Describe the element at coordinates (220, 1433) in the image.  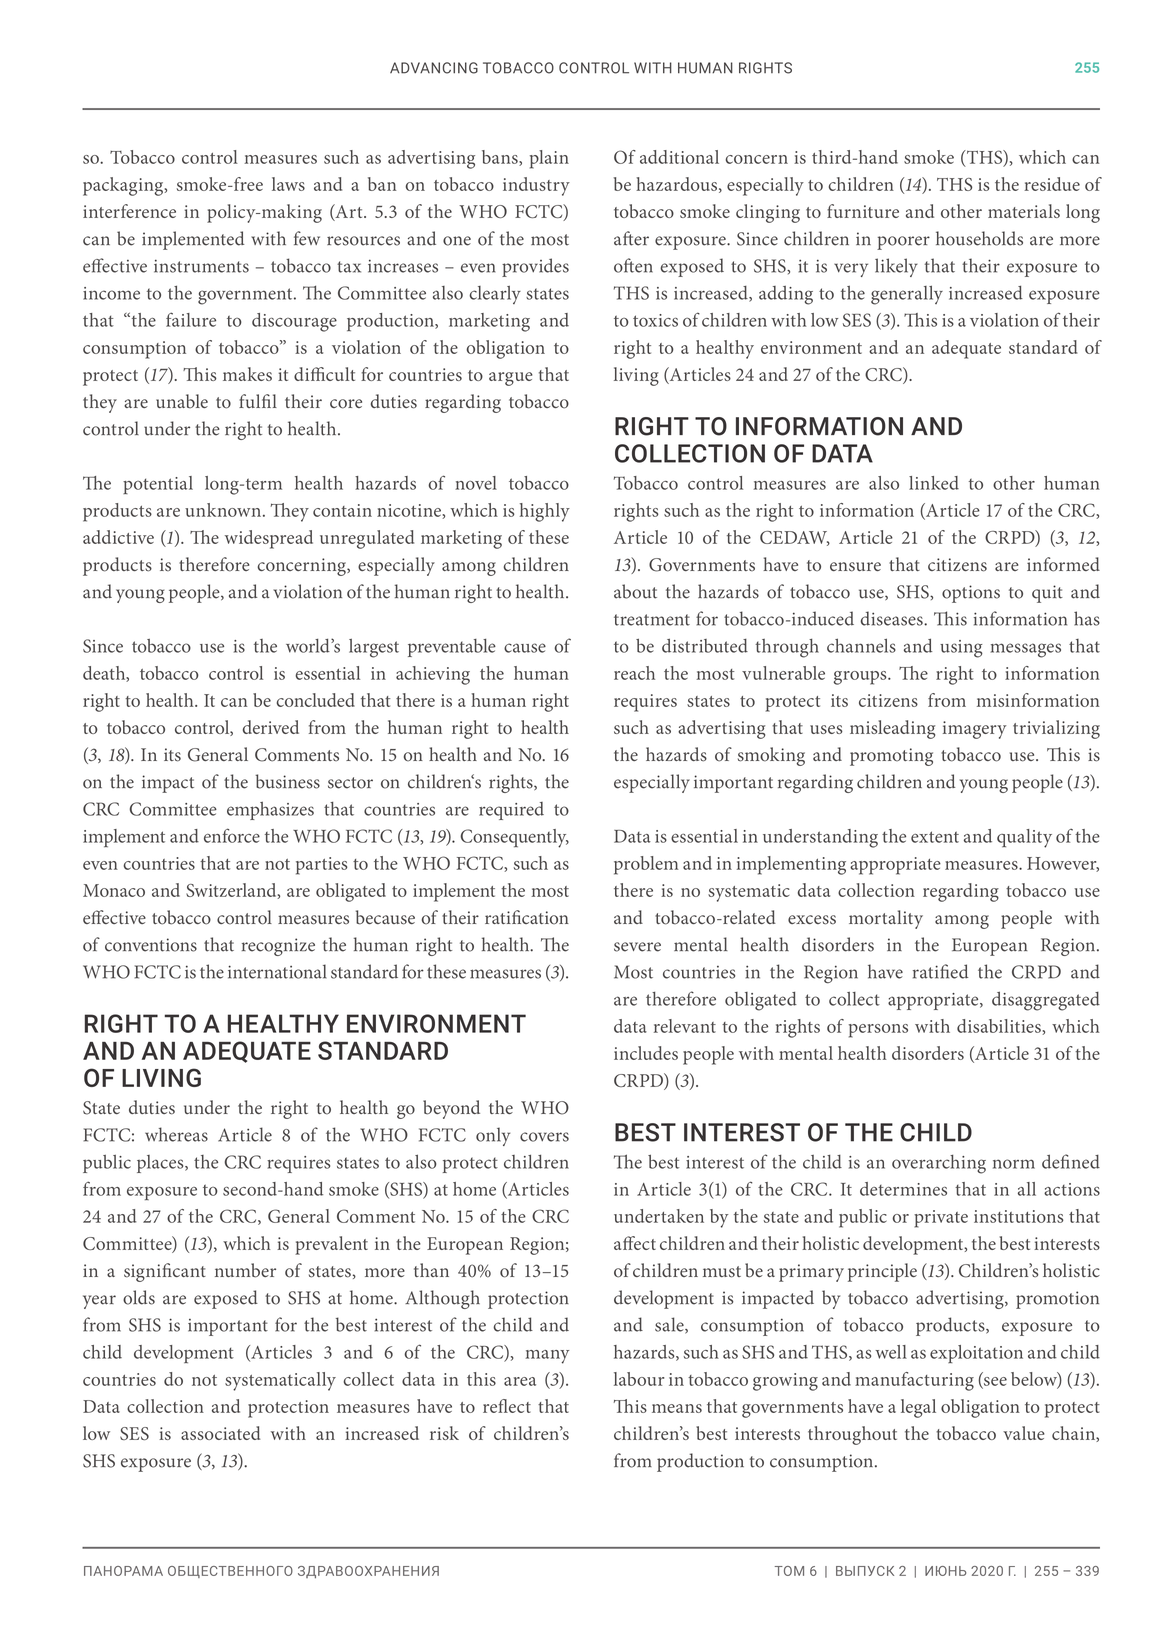
I see `associated` at that location.
